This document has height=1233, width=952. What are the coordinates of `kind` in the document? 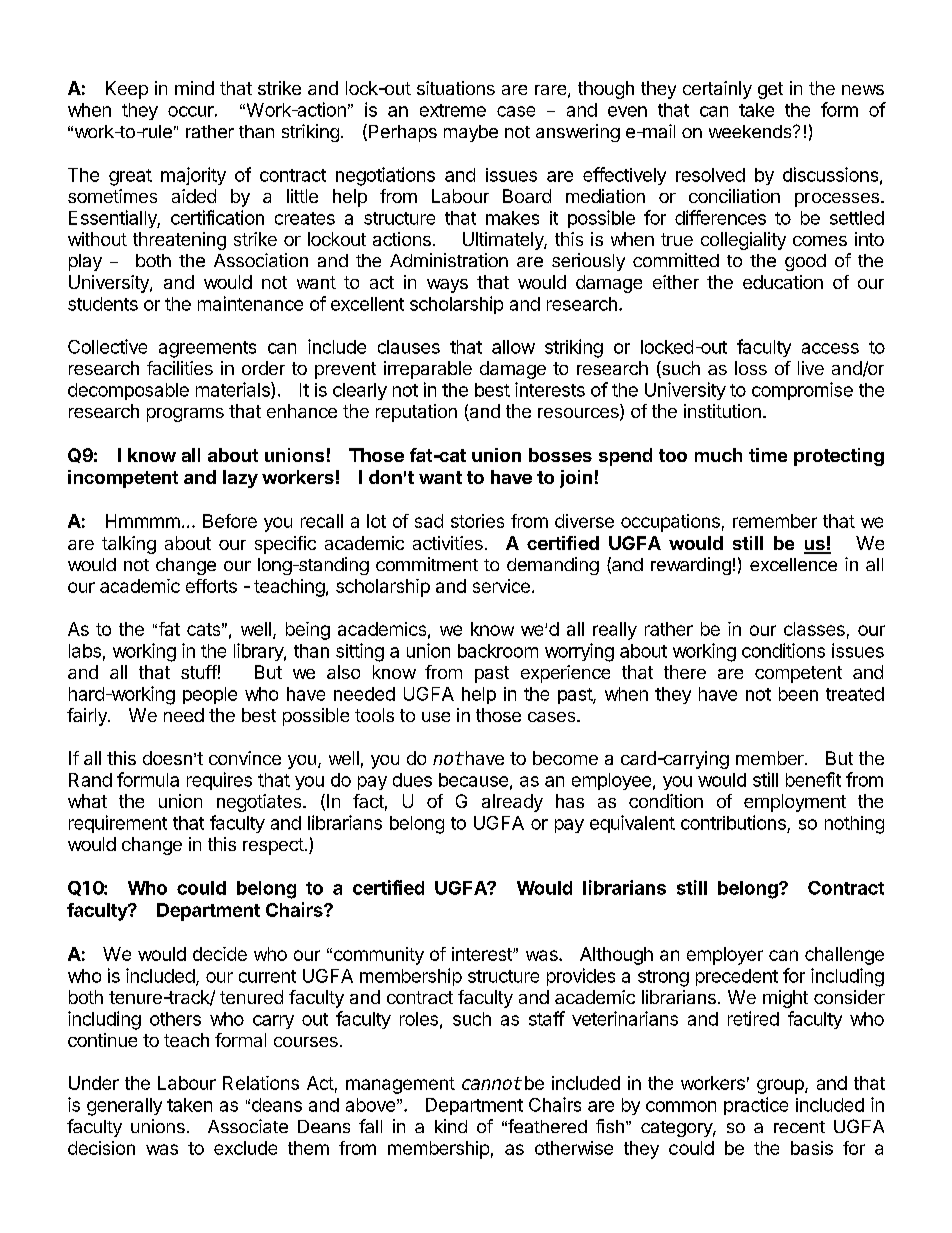 It's located at (451, 1126).
